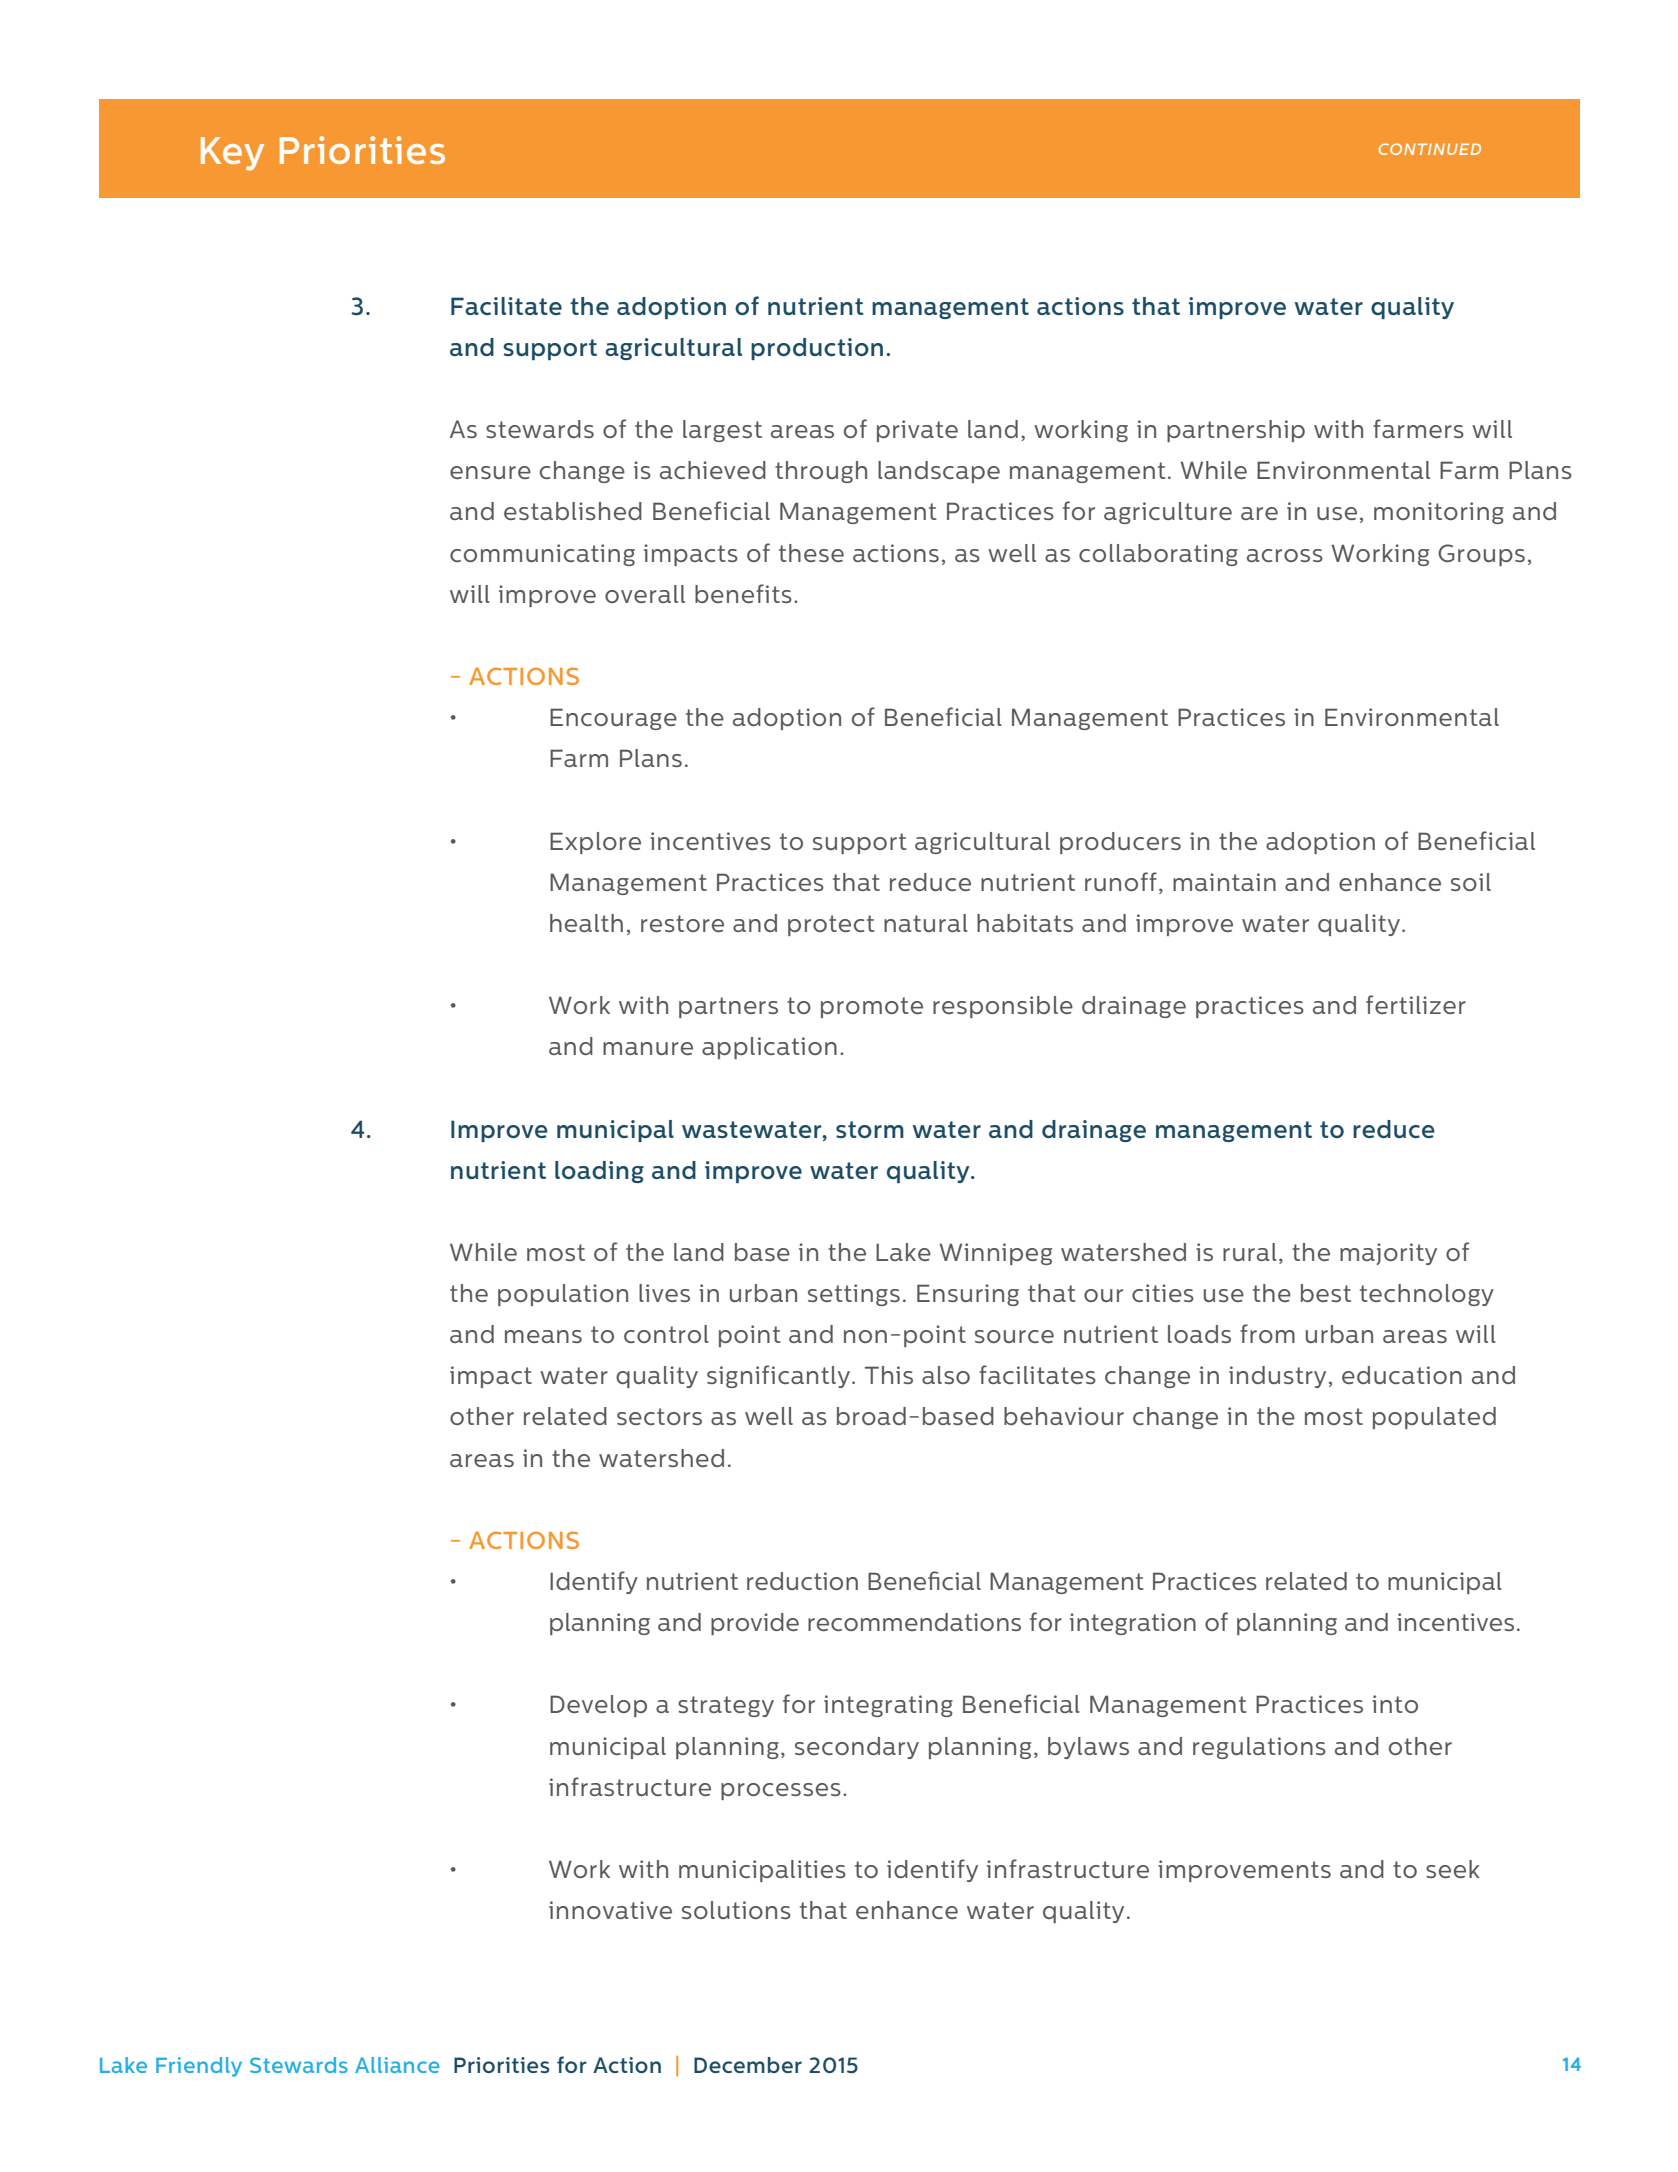 The width and height of the image is (1678, 2172). I want to click on storm, so click(870, 1129).
